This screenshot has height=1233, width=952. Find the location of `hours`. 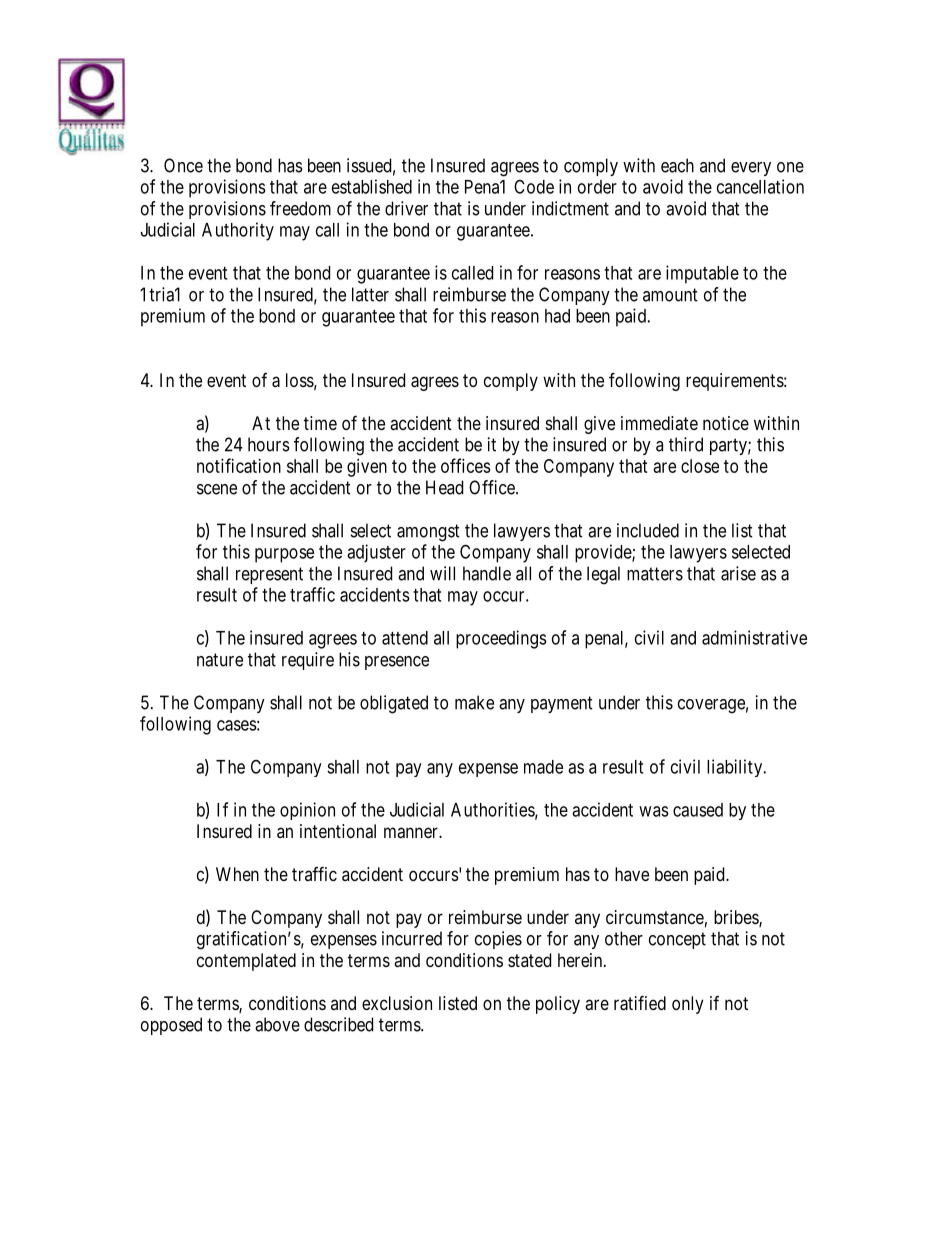

hours is located at coordinates (269, 444).
